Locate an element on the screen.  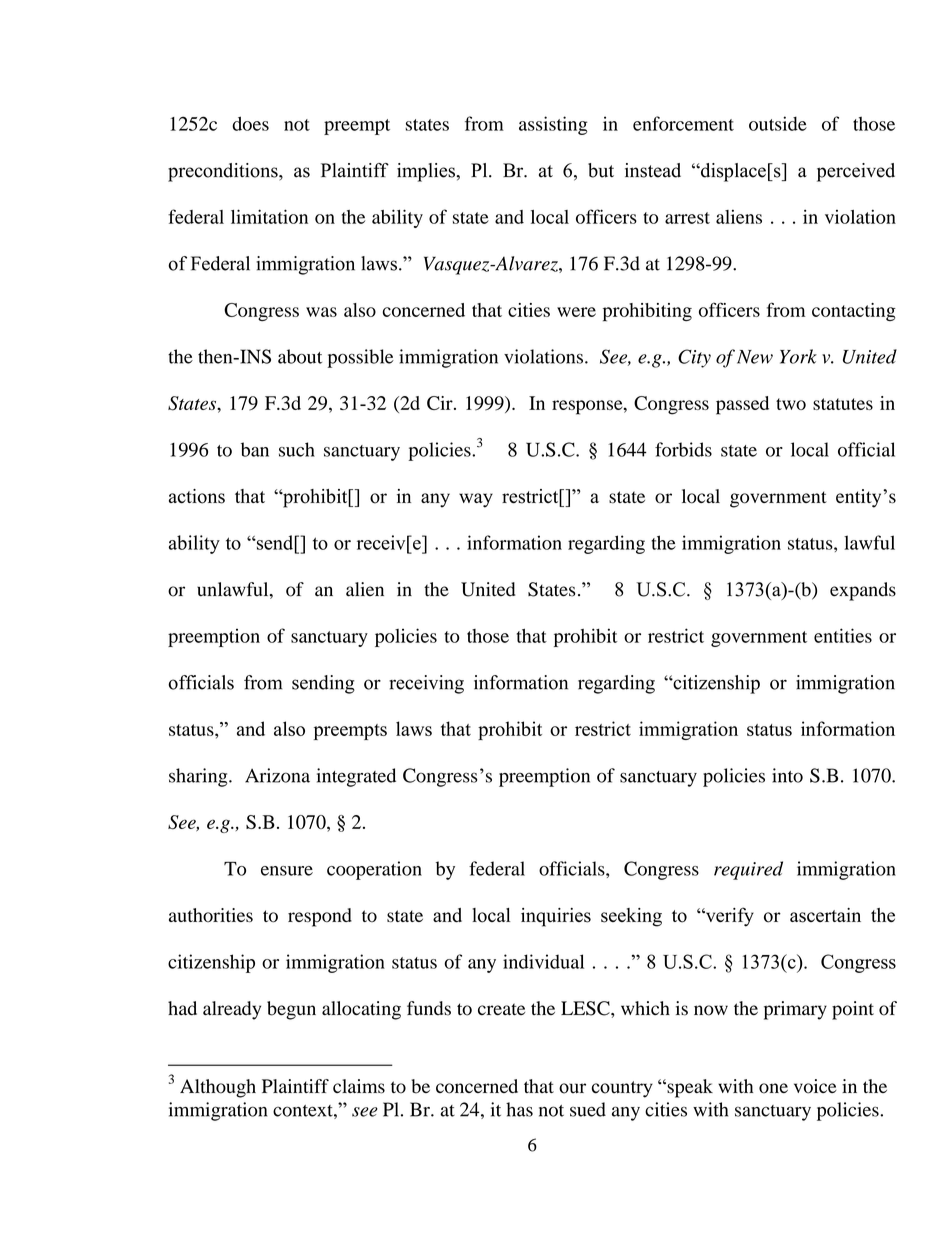
does is located at coordinates (250, 123).
